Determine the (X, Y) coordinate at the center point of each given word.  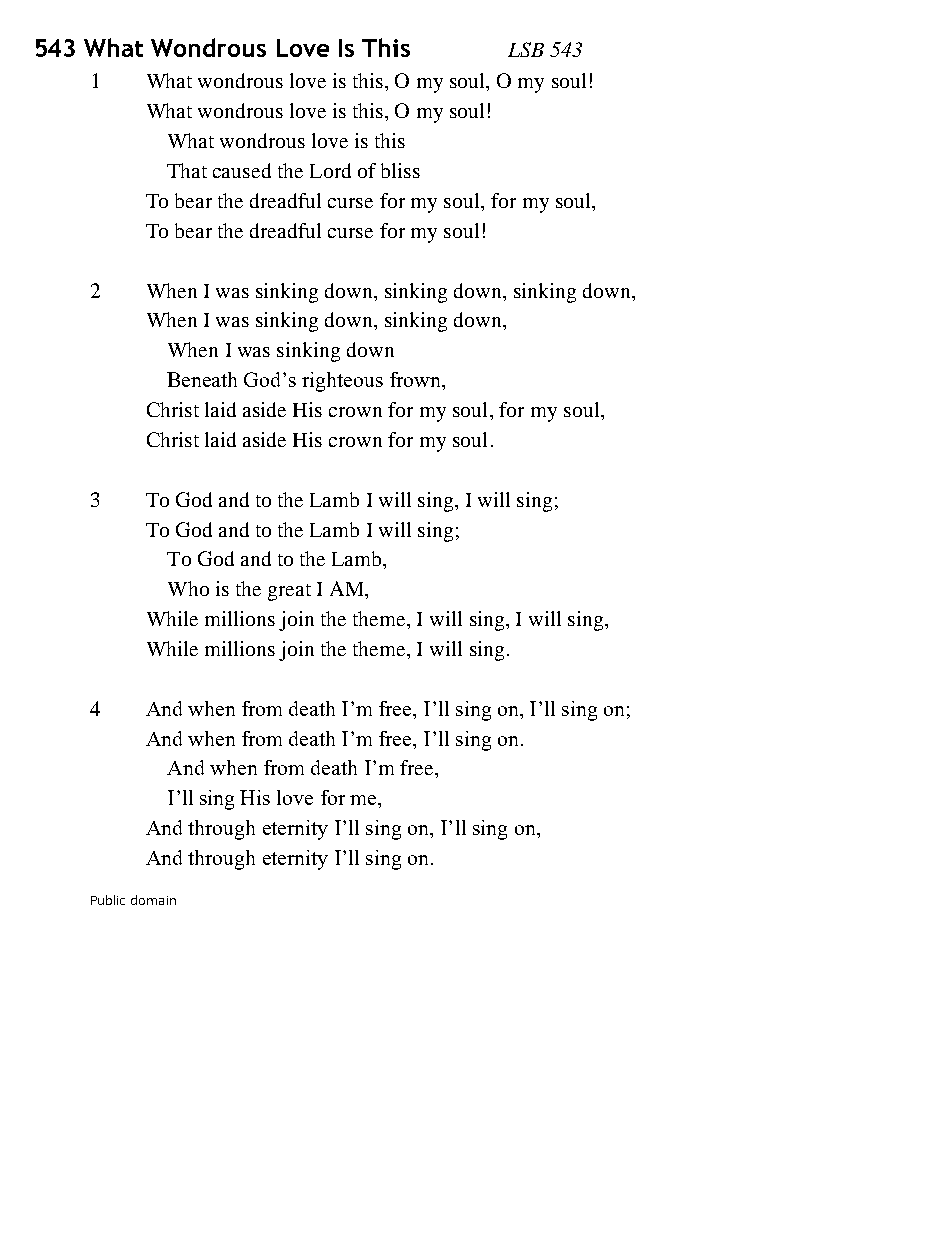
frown (417, 381)
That (187, 170)
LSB (526, 49)
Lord (330, 170)
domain (153, 900)
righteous (342, 382)
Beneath (202, 379)
